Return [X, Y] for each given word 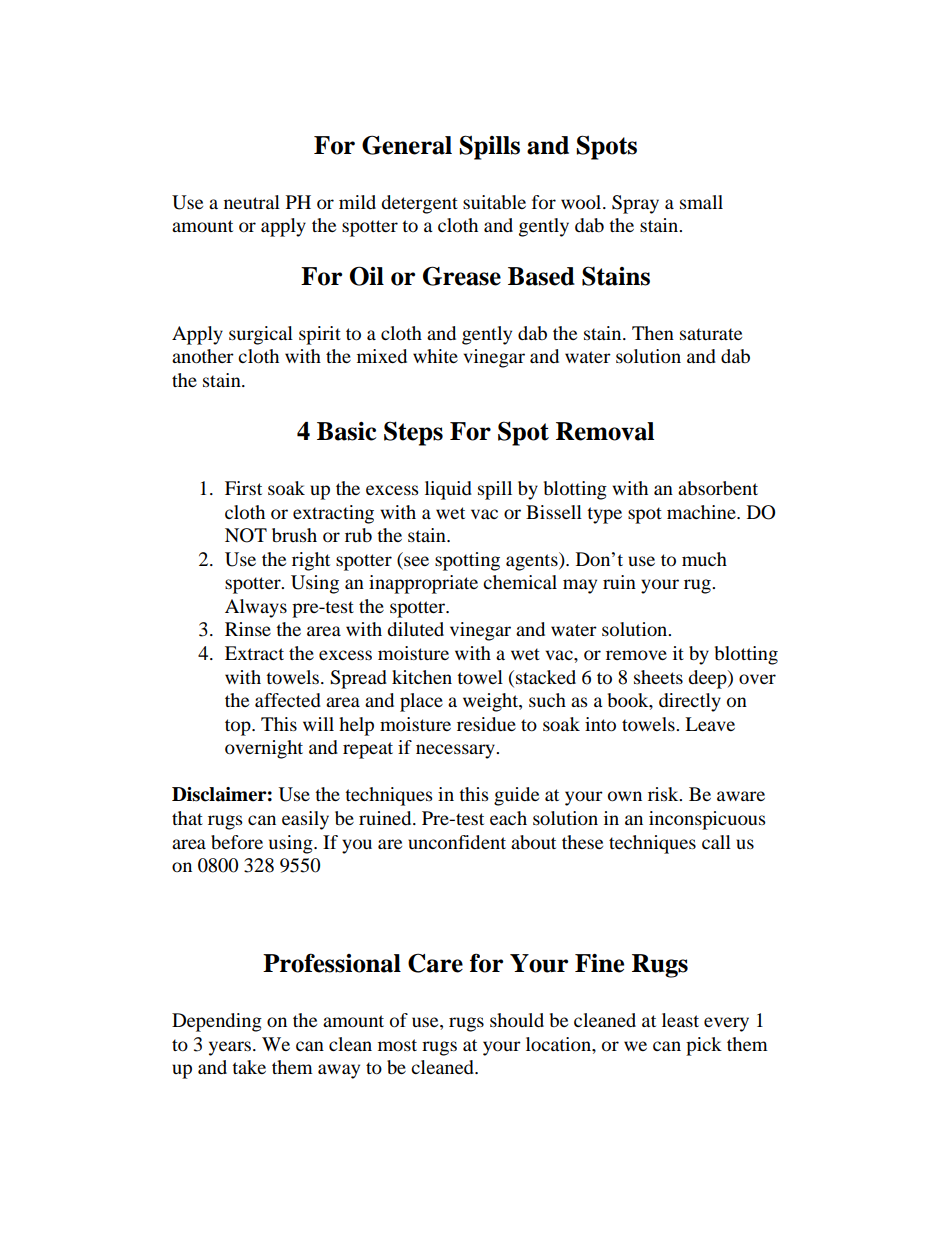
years [230, 1048]
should [517, 1020]
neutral [252, 202]
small [701, 202]
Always [256, 608]
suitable [494, 202]
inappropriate [423, 584]
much [704, 559]
